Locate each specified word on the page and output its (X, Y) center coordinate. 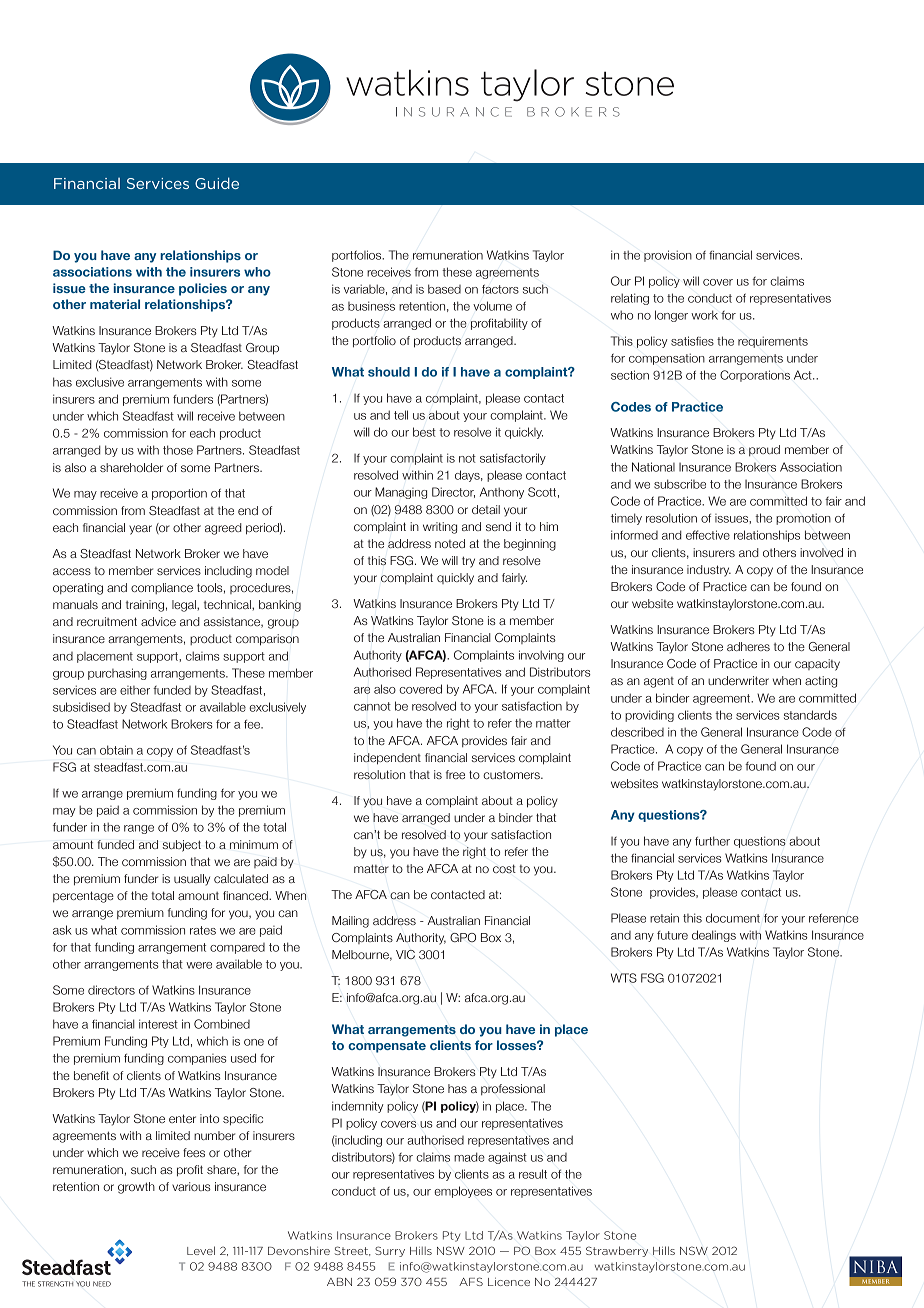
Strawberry (617, 1251)
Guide (217, 183)
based (444, 289)
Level (201, 1250)
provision (668, 256)
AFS (471, 1281)
